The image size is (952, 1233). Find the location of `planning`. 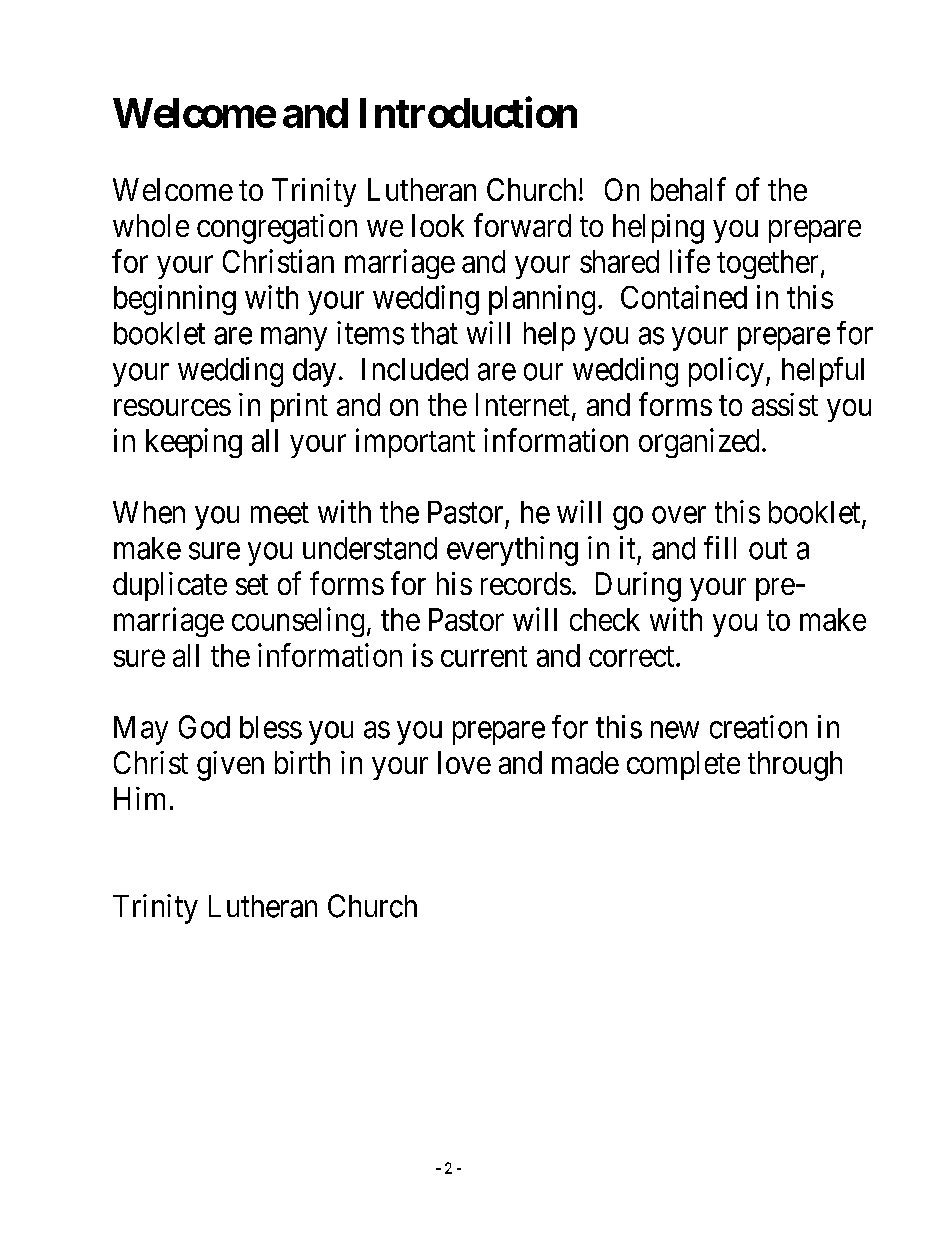

planning is located at coordinates (542, 300).
